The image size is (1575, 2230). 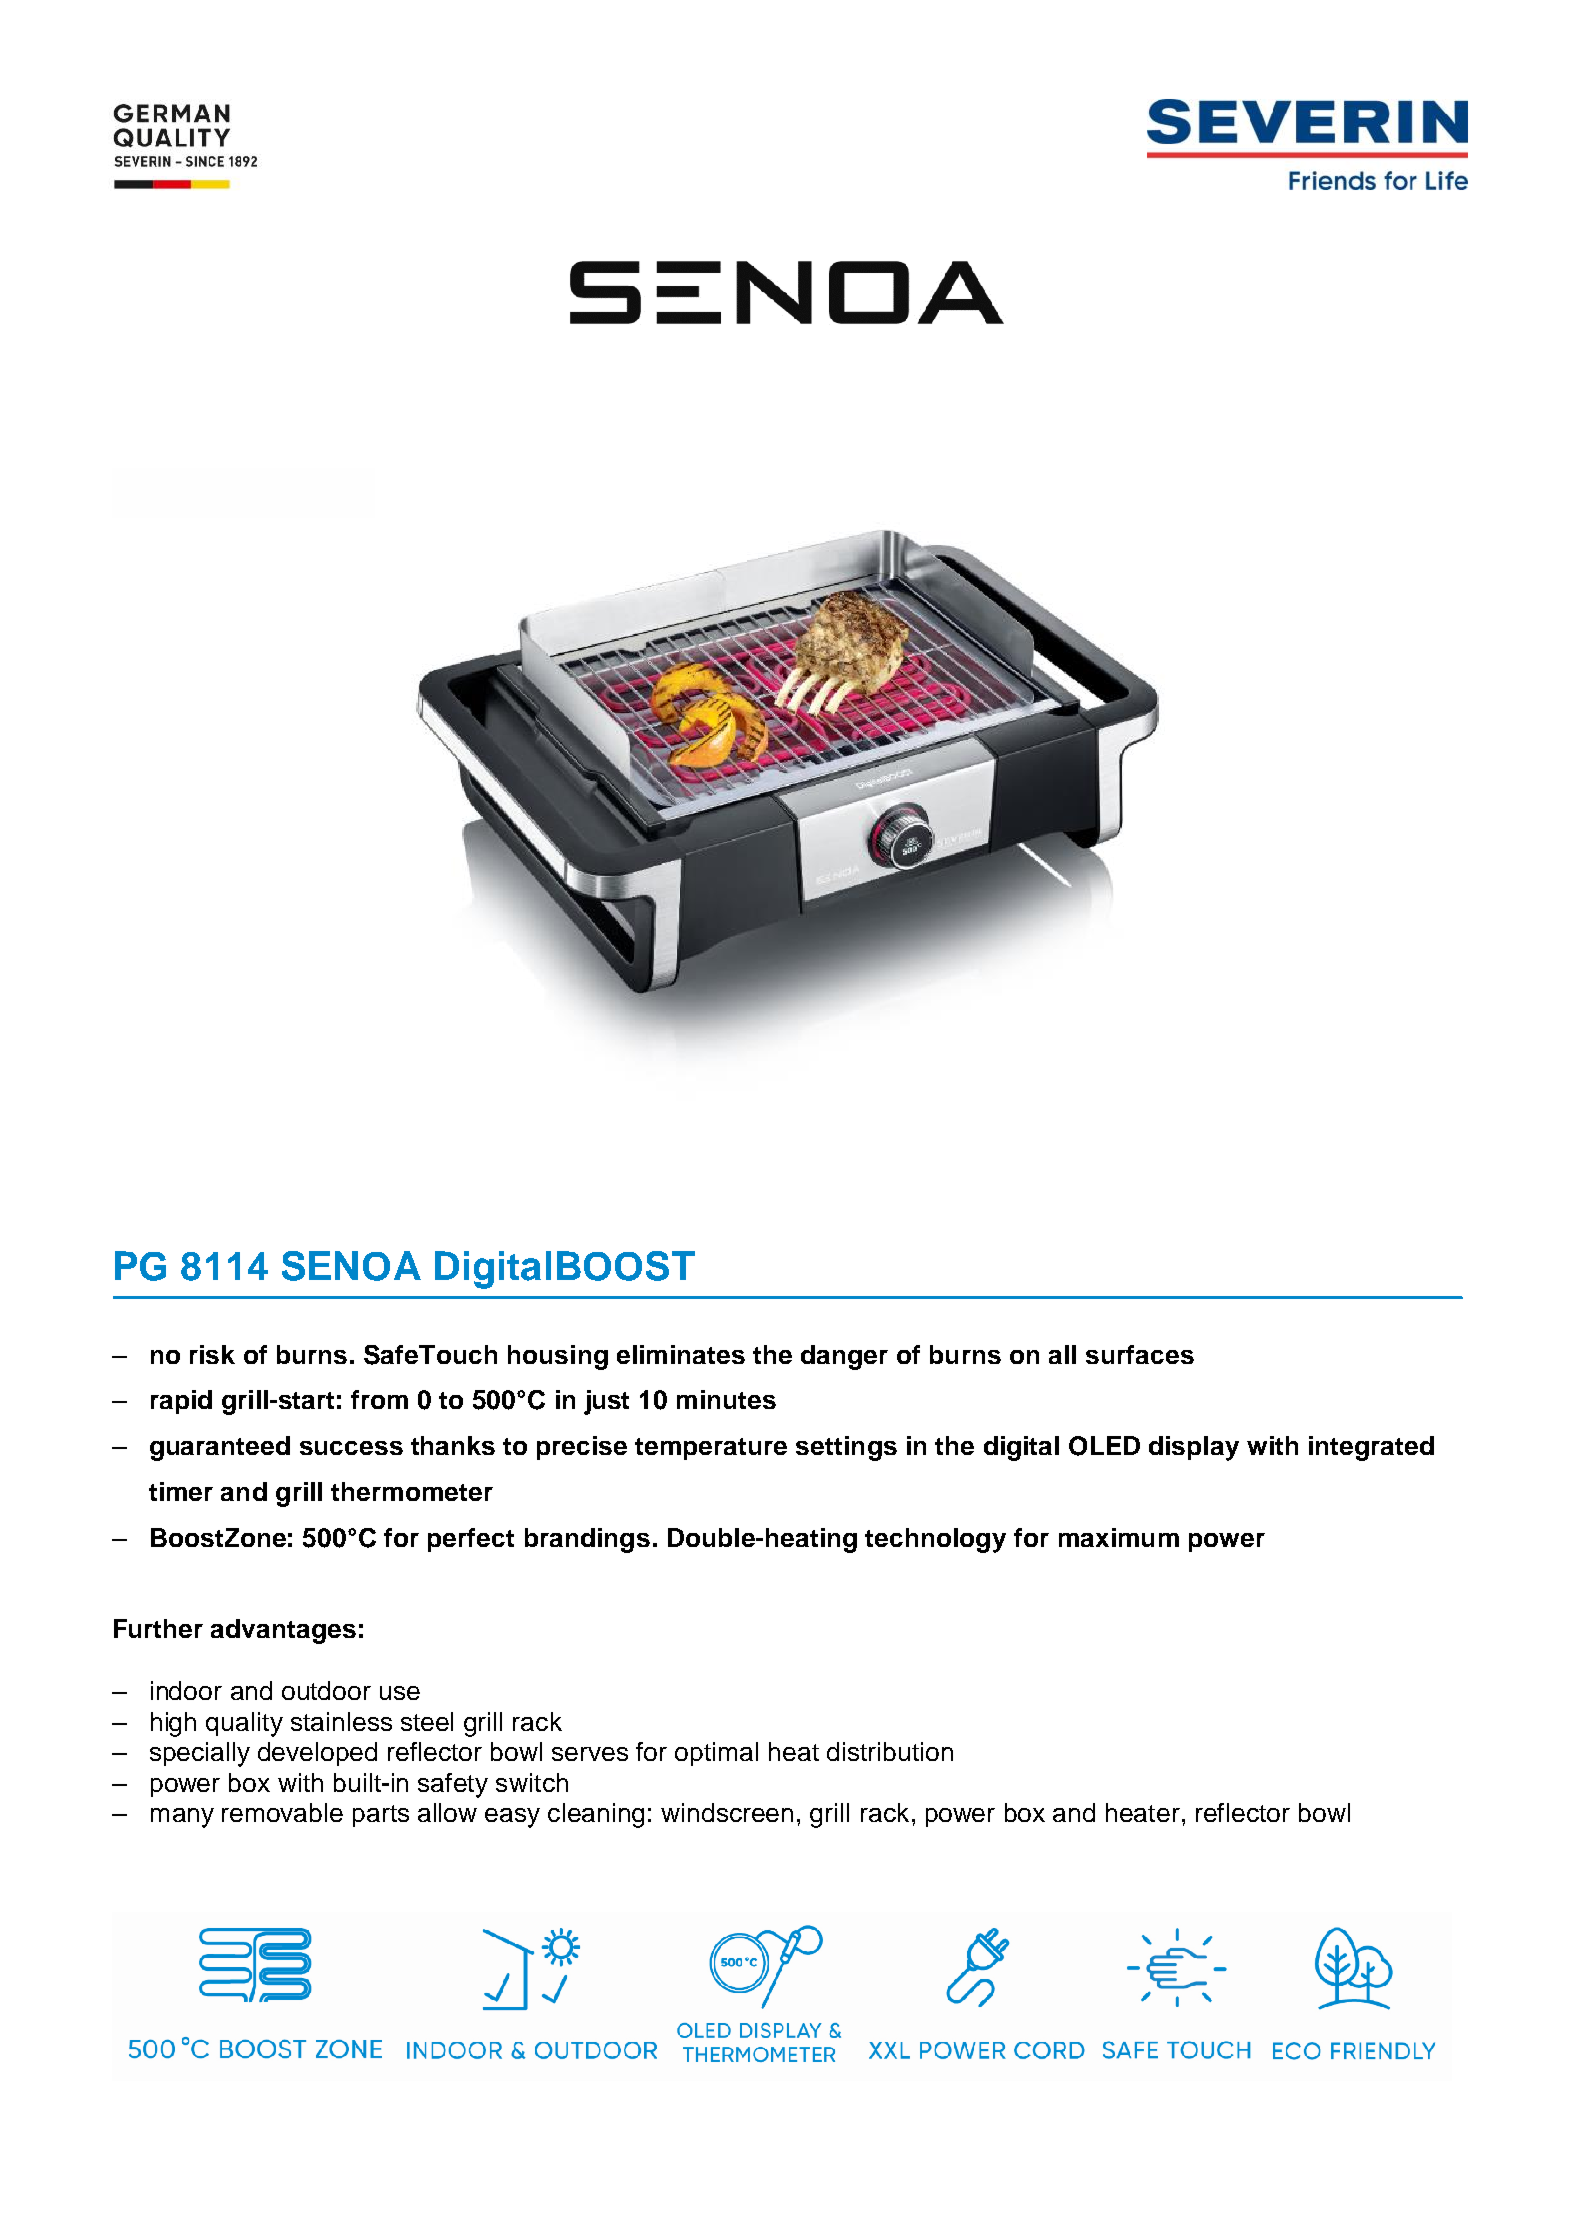 I want to click on risk, so click(x=212, y=1354).
